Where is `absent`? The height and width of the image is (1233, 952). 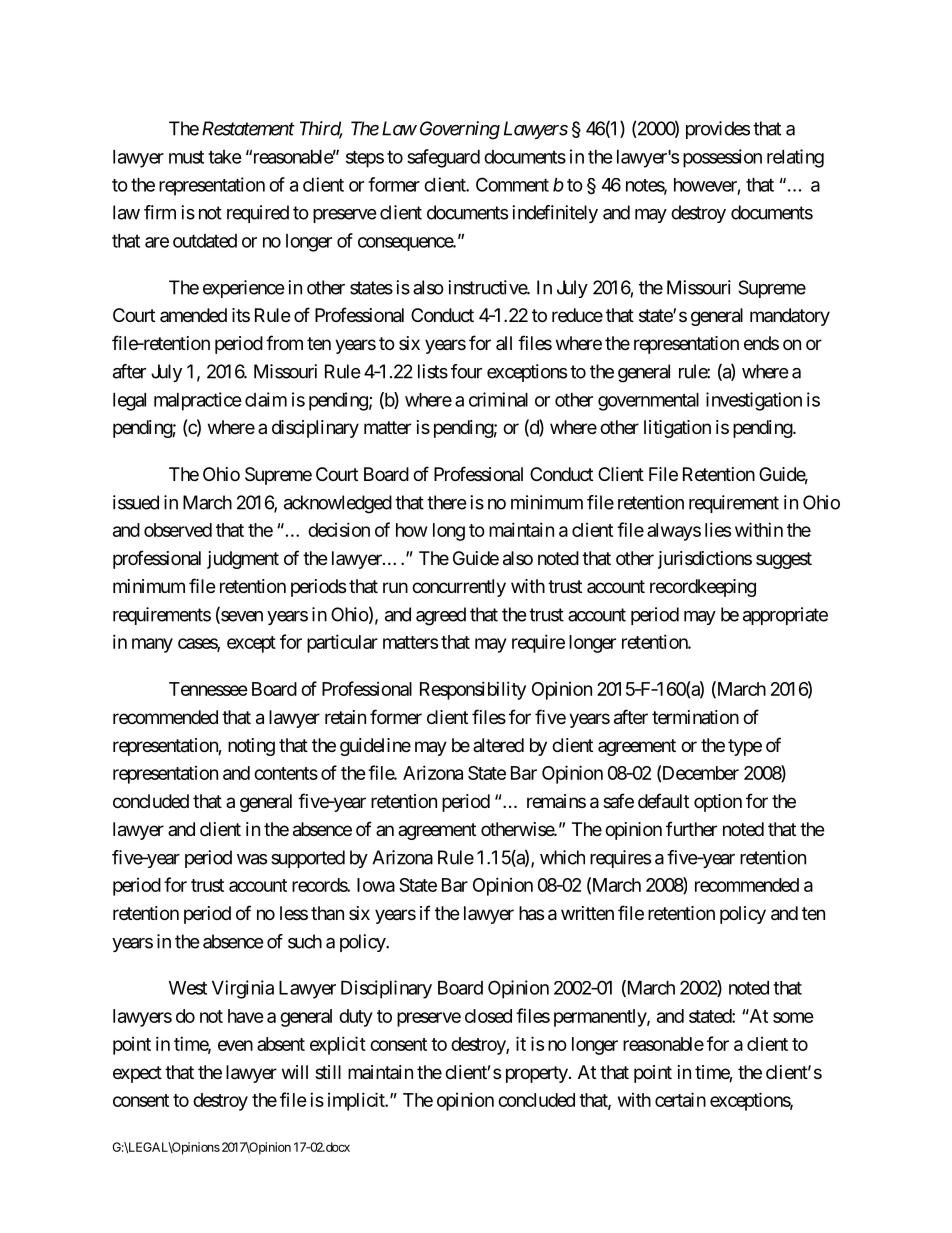 absent is located at coordinates (281, 1044).
